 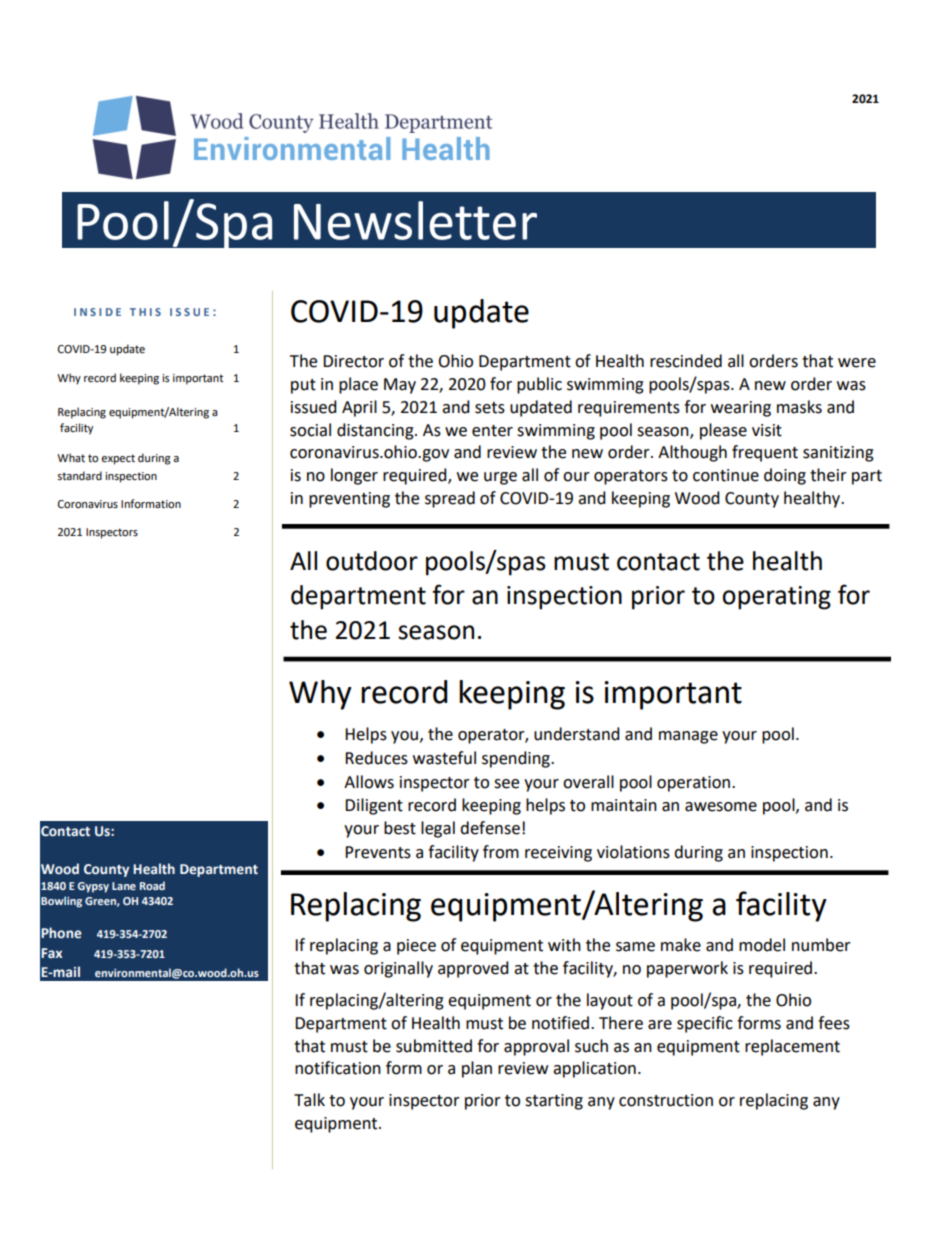 What do you see at coordinates (309, 1100) in the page?
I see `Talk` at bounding box center [309, 1100].
